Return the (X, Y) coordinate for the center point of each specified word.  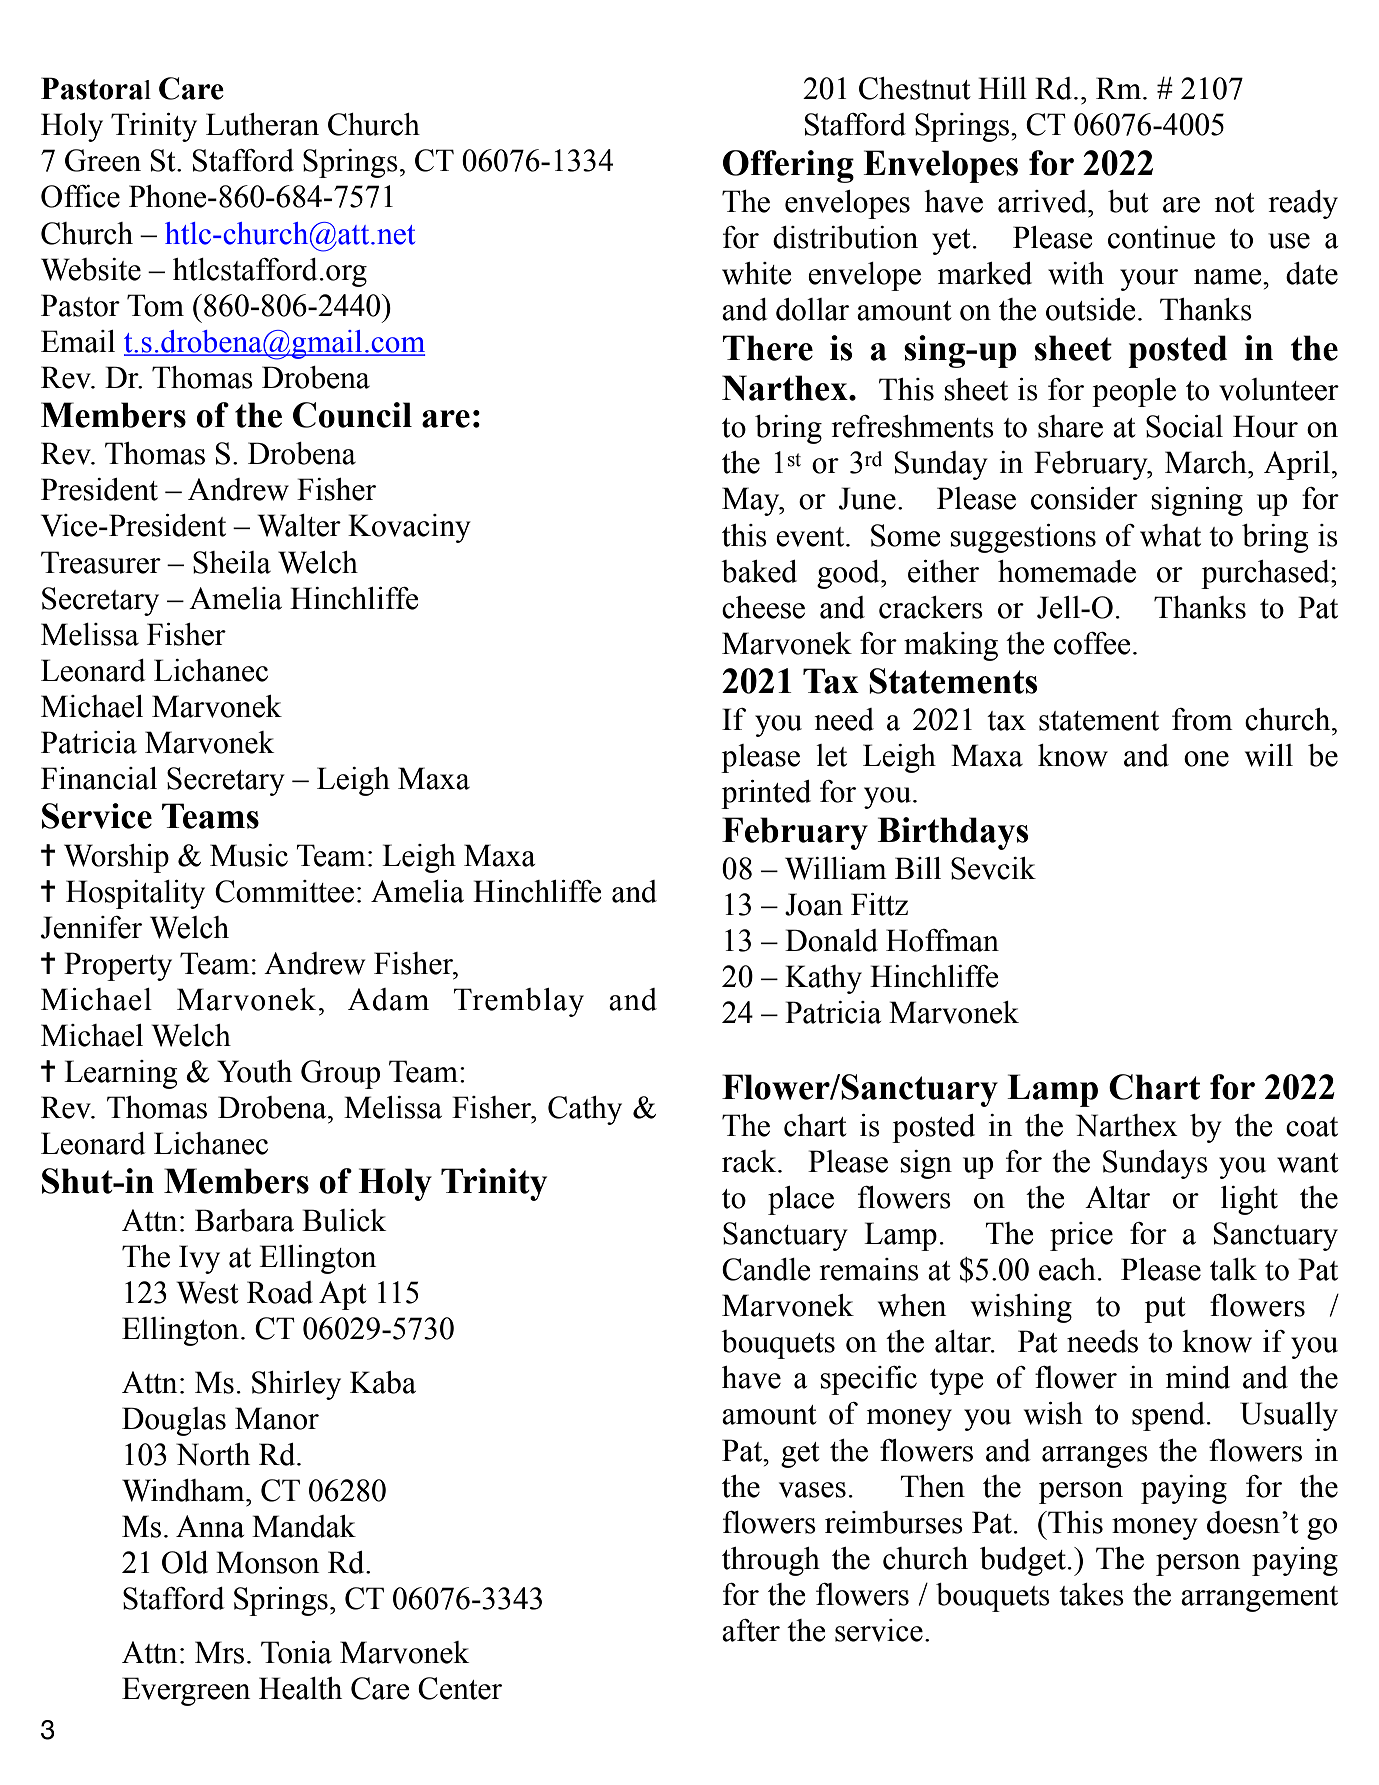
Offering (788, 166)
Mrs (219, 1652)
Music (249, 855)
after (751, 1630)
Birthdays (953, 833)
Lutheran (262, 124)
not (1234, 203)
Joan (814, 904)
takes (1091, 1594)
